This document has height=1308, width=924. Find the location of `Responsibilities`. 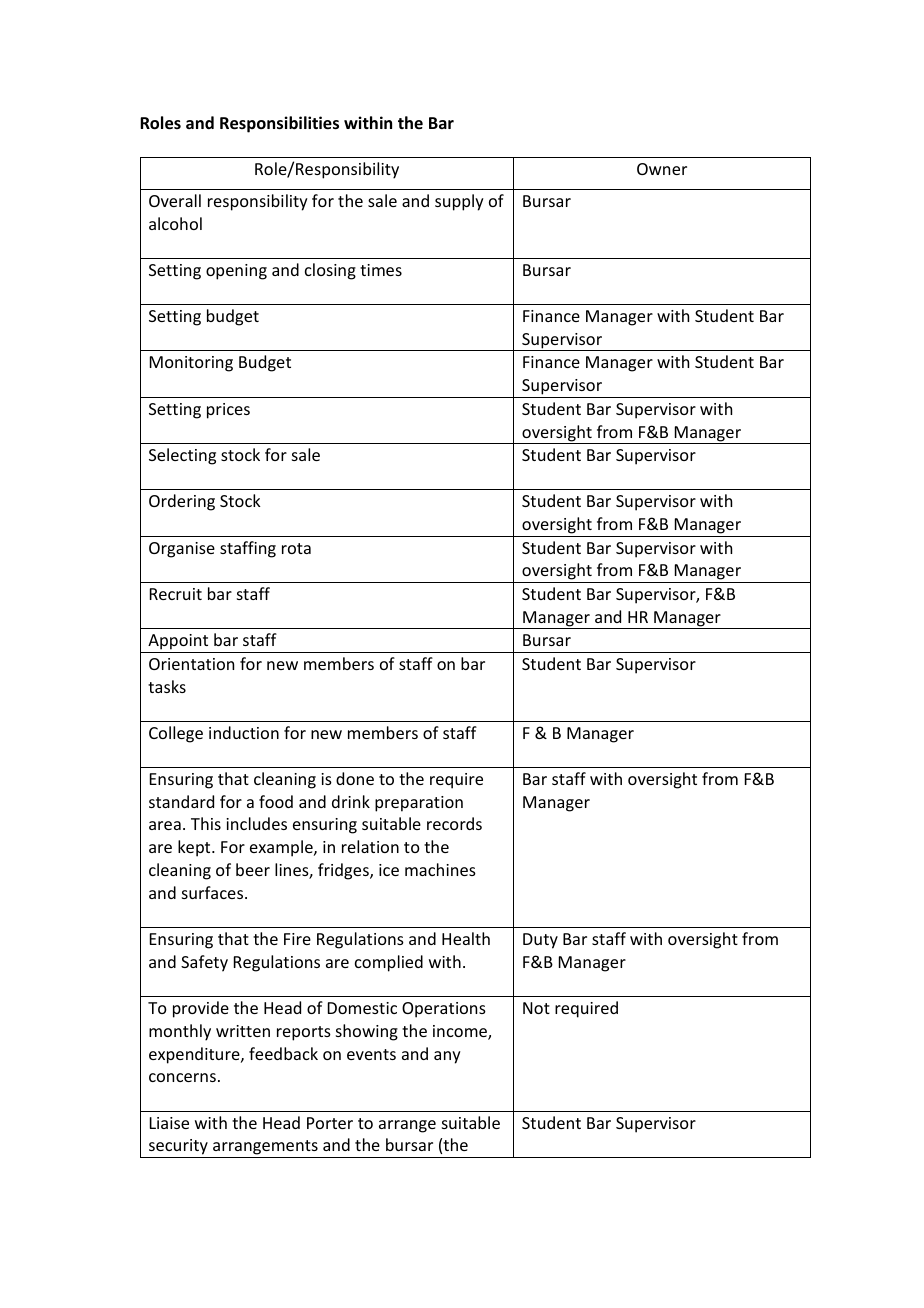

Responsibilities is located at coordinates (279, 124).
